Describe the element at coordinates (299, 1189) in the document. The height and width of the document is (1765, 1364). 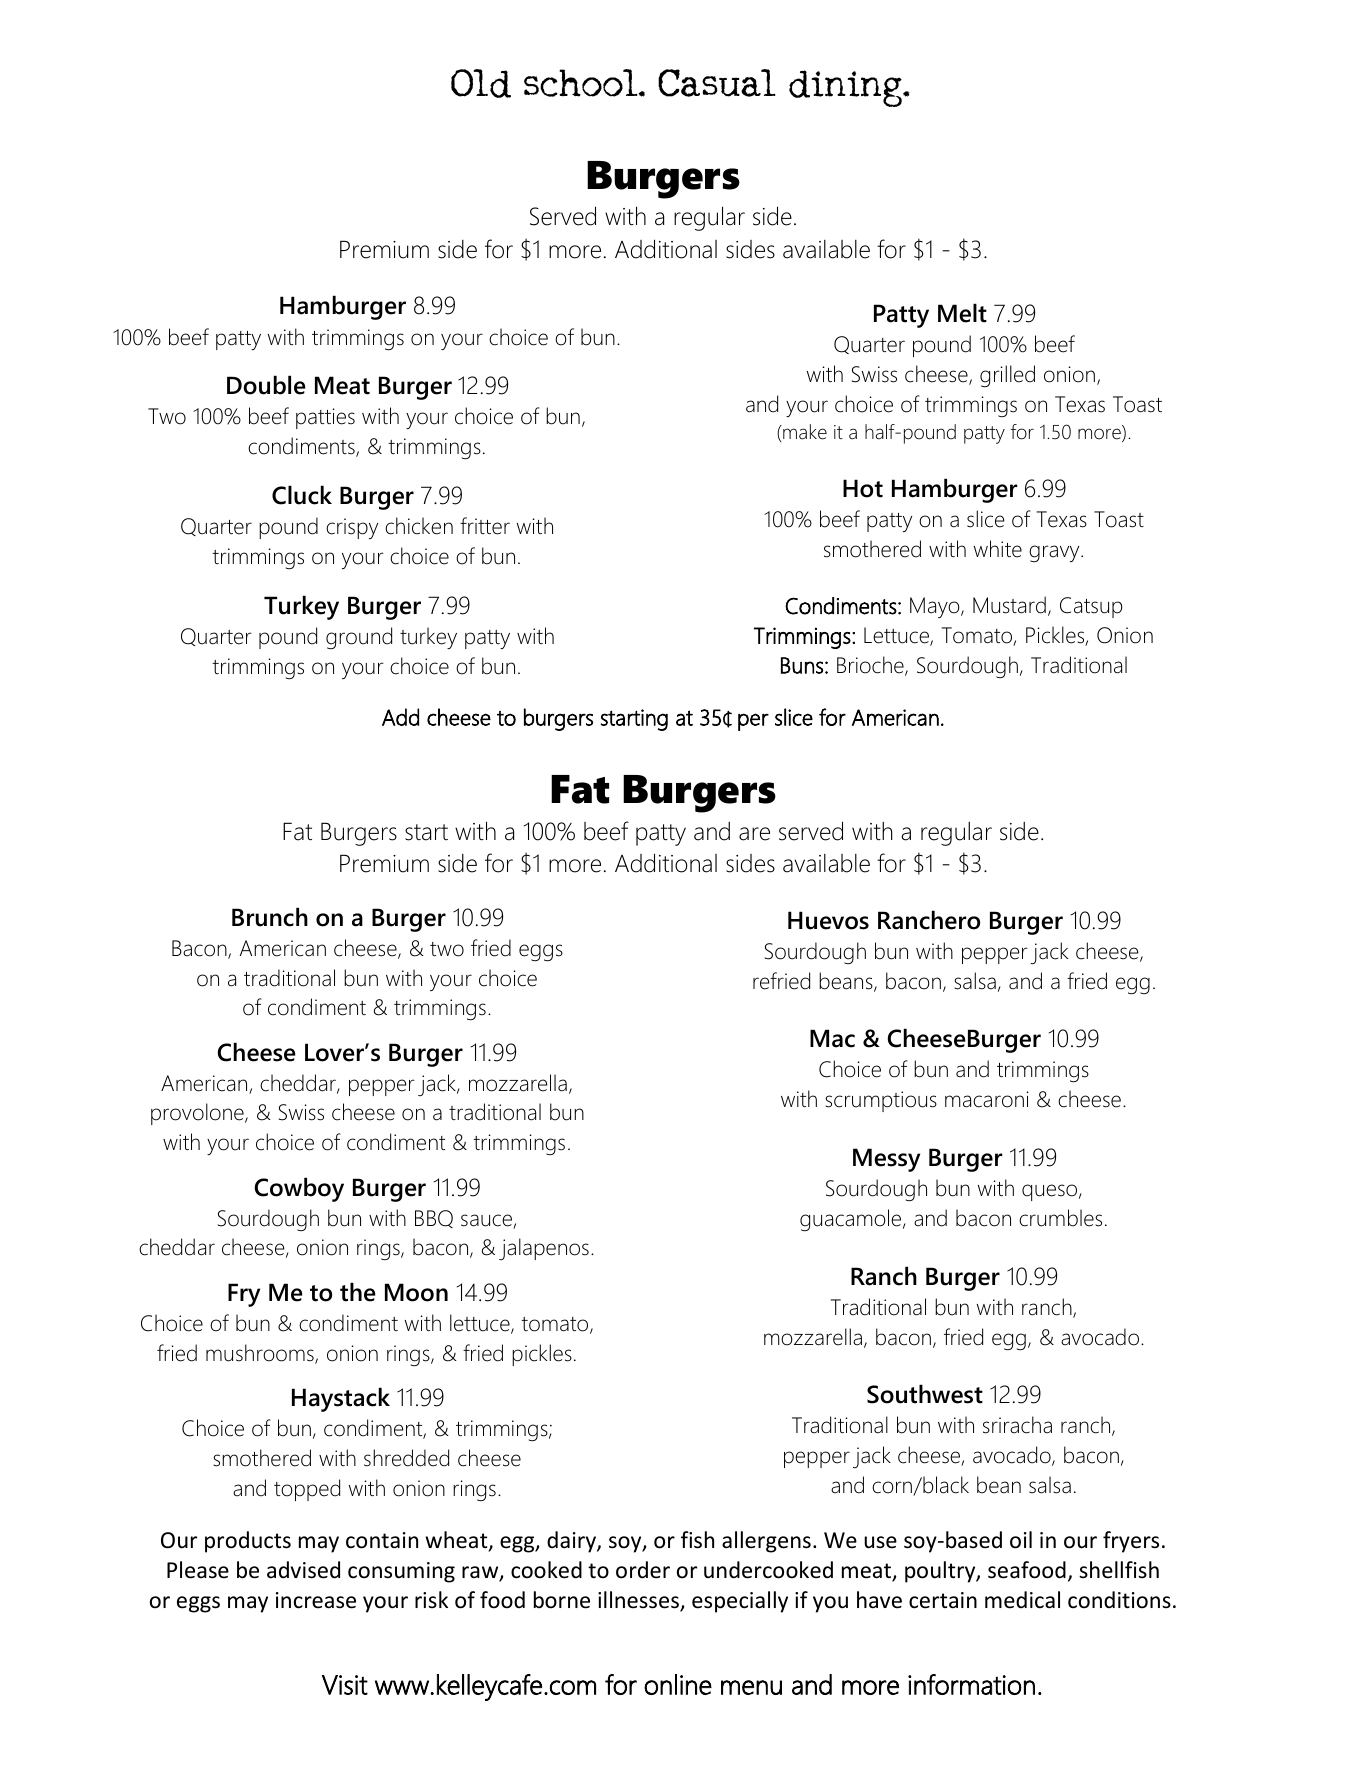
I see `Cowboy` at that location.
